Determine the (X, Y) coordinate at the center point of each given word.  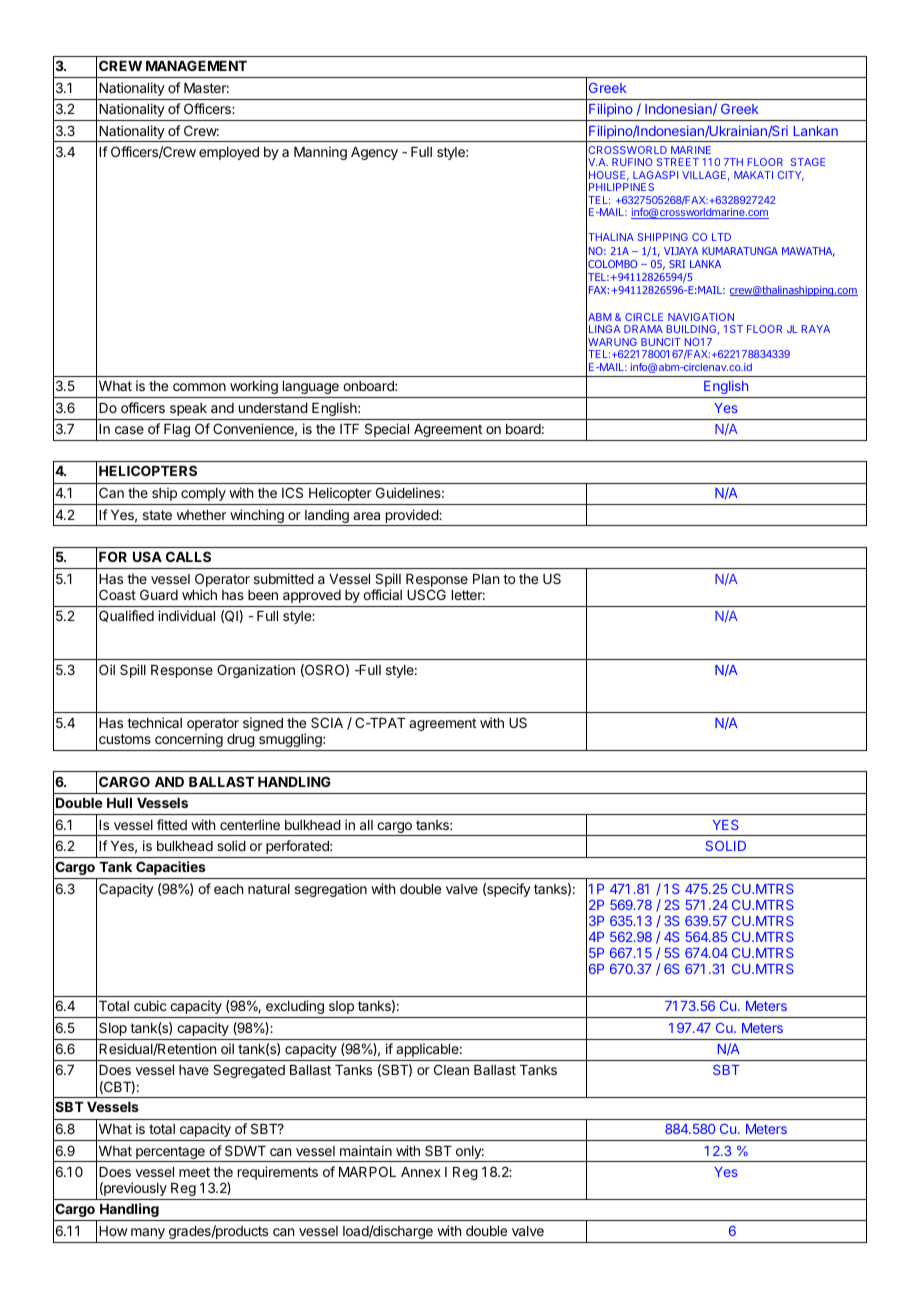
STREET (678, 162)
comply (203, 494)
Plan (486, 579)
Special (387, 430)
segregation (331, 890)
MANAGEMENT (196, 65)
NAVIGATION (701, 317)
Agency (374, 153)
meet (194, 1172)
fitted (172, 824)
